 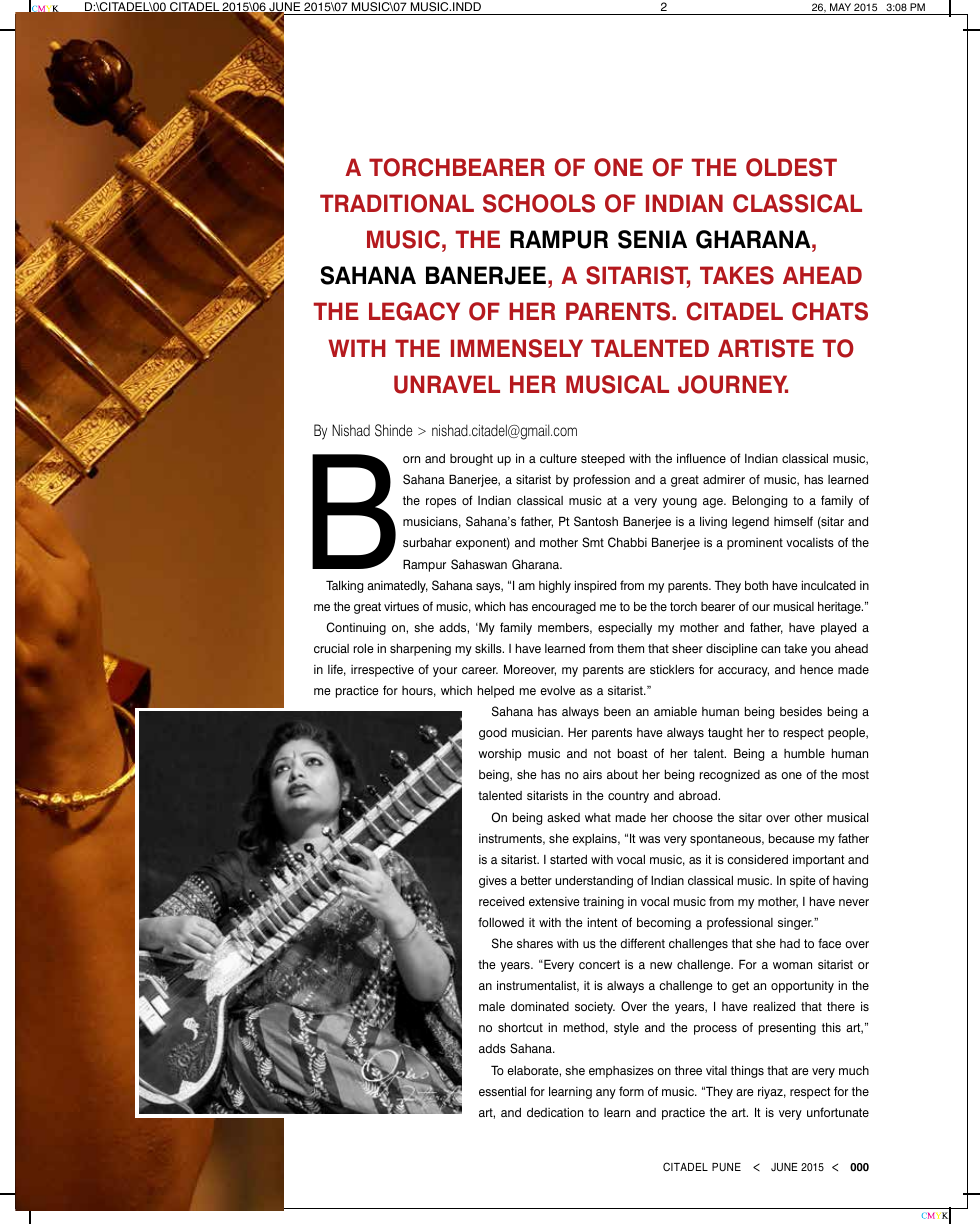 I want to click on traditional, so click(x=397, y=203).
